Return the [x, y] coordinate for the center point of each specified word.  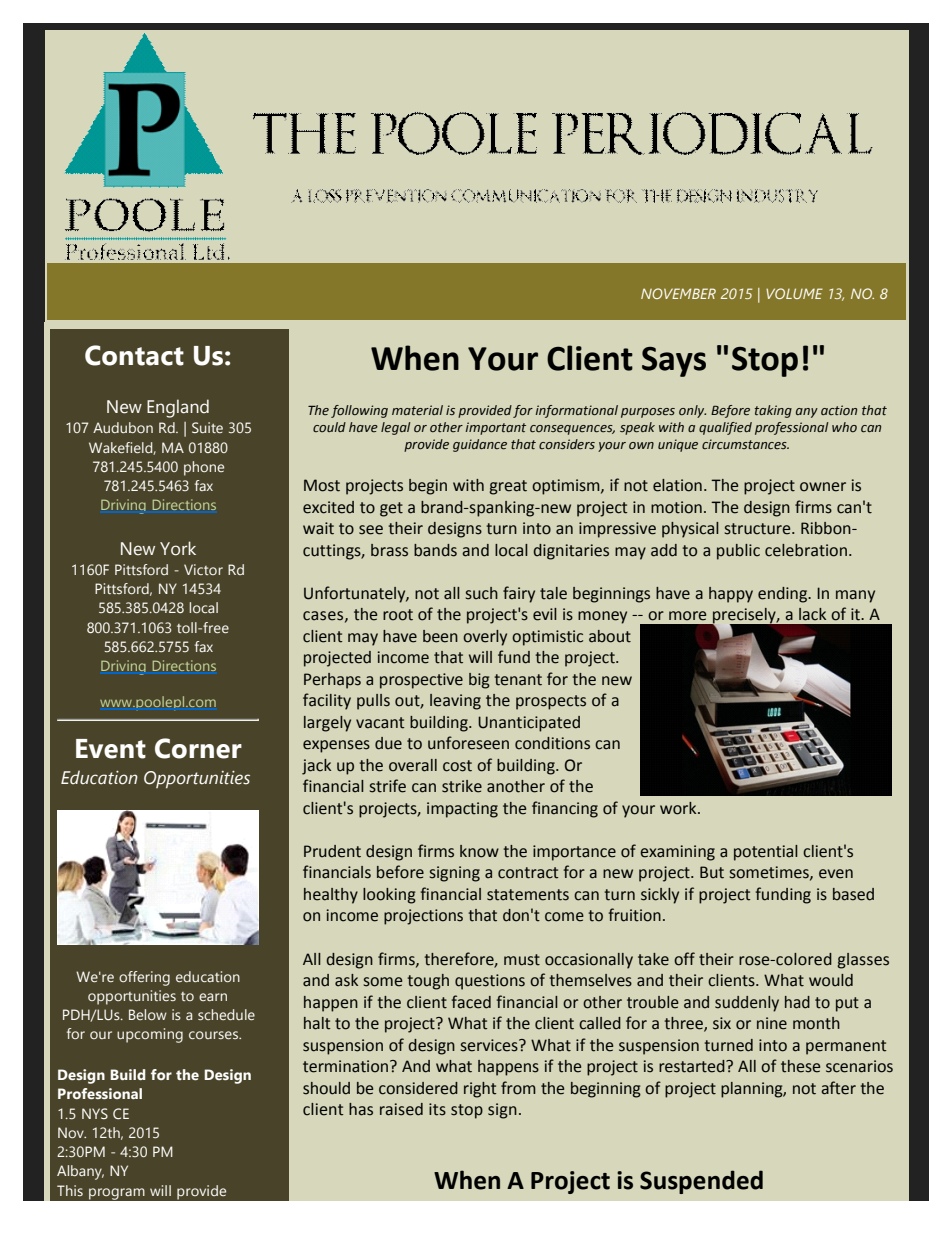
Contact [134, 355]
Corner [198, 748]
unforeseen [468, 743]
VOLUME [794, 293]
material [417, 410]
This [70, 1190]
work [679, 808]
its [437, 1109]
